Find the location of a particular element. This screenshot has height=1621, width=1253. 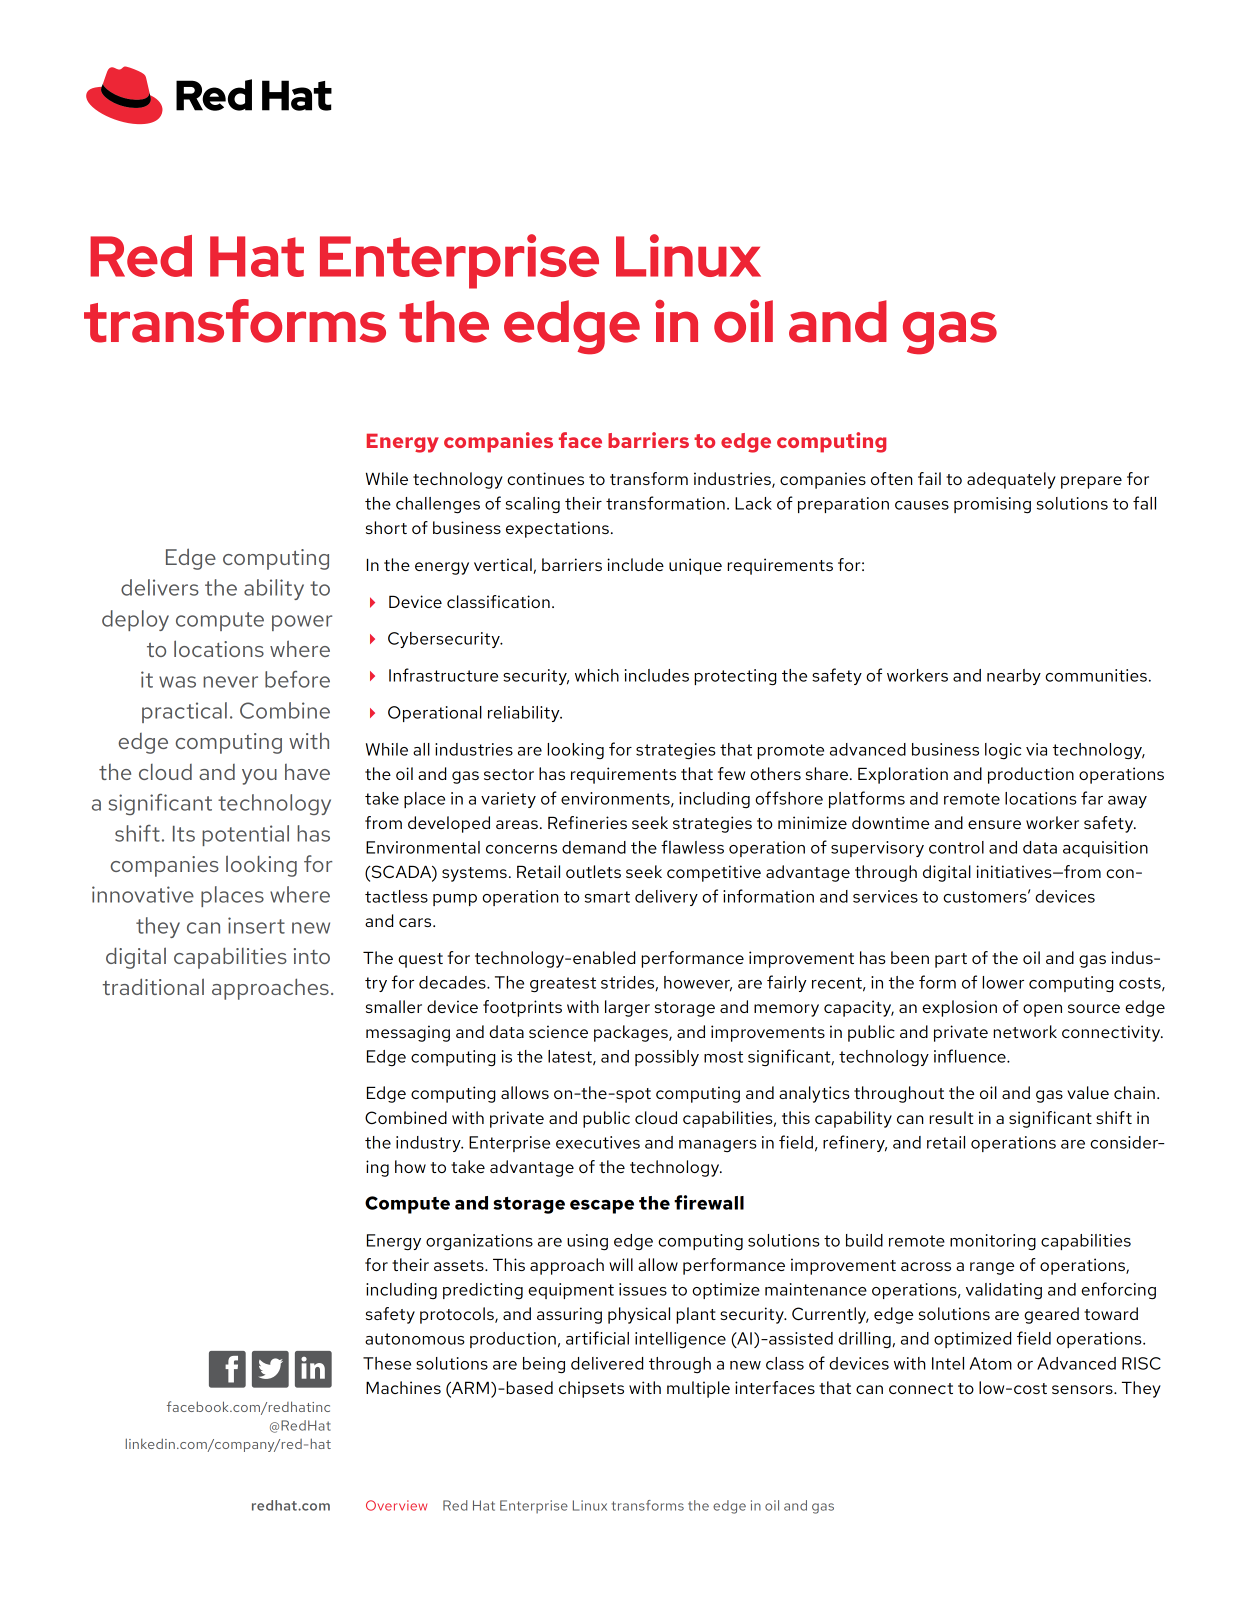

lower is located at coordinates (1003, 982).
